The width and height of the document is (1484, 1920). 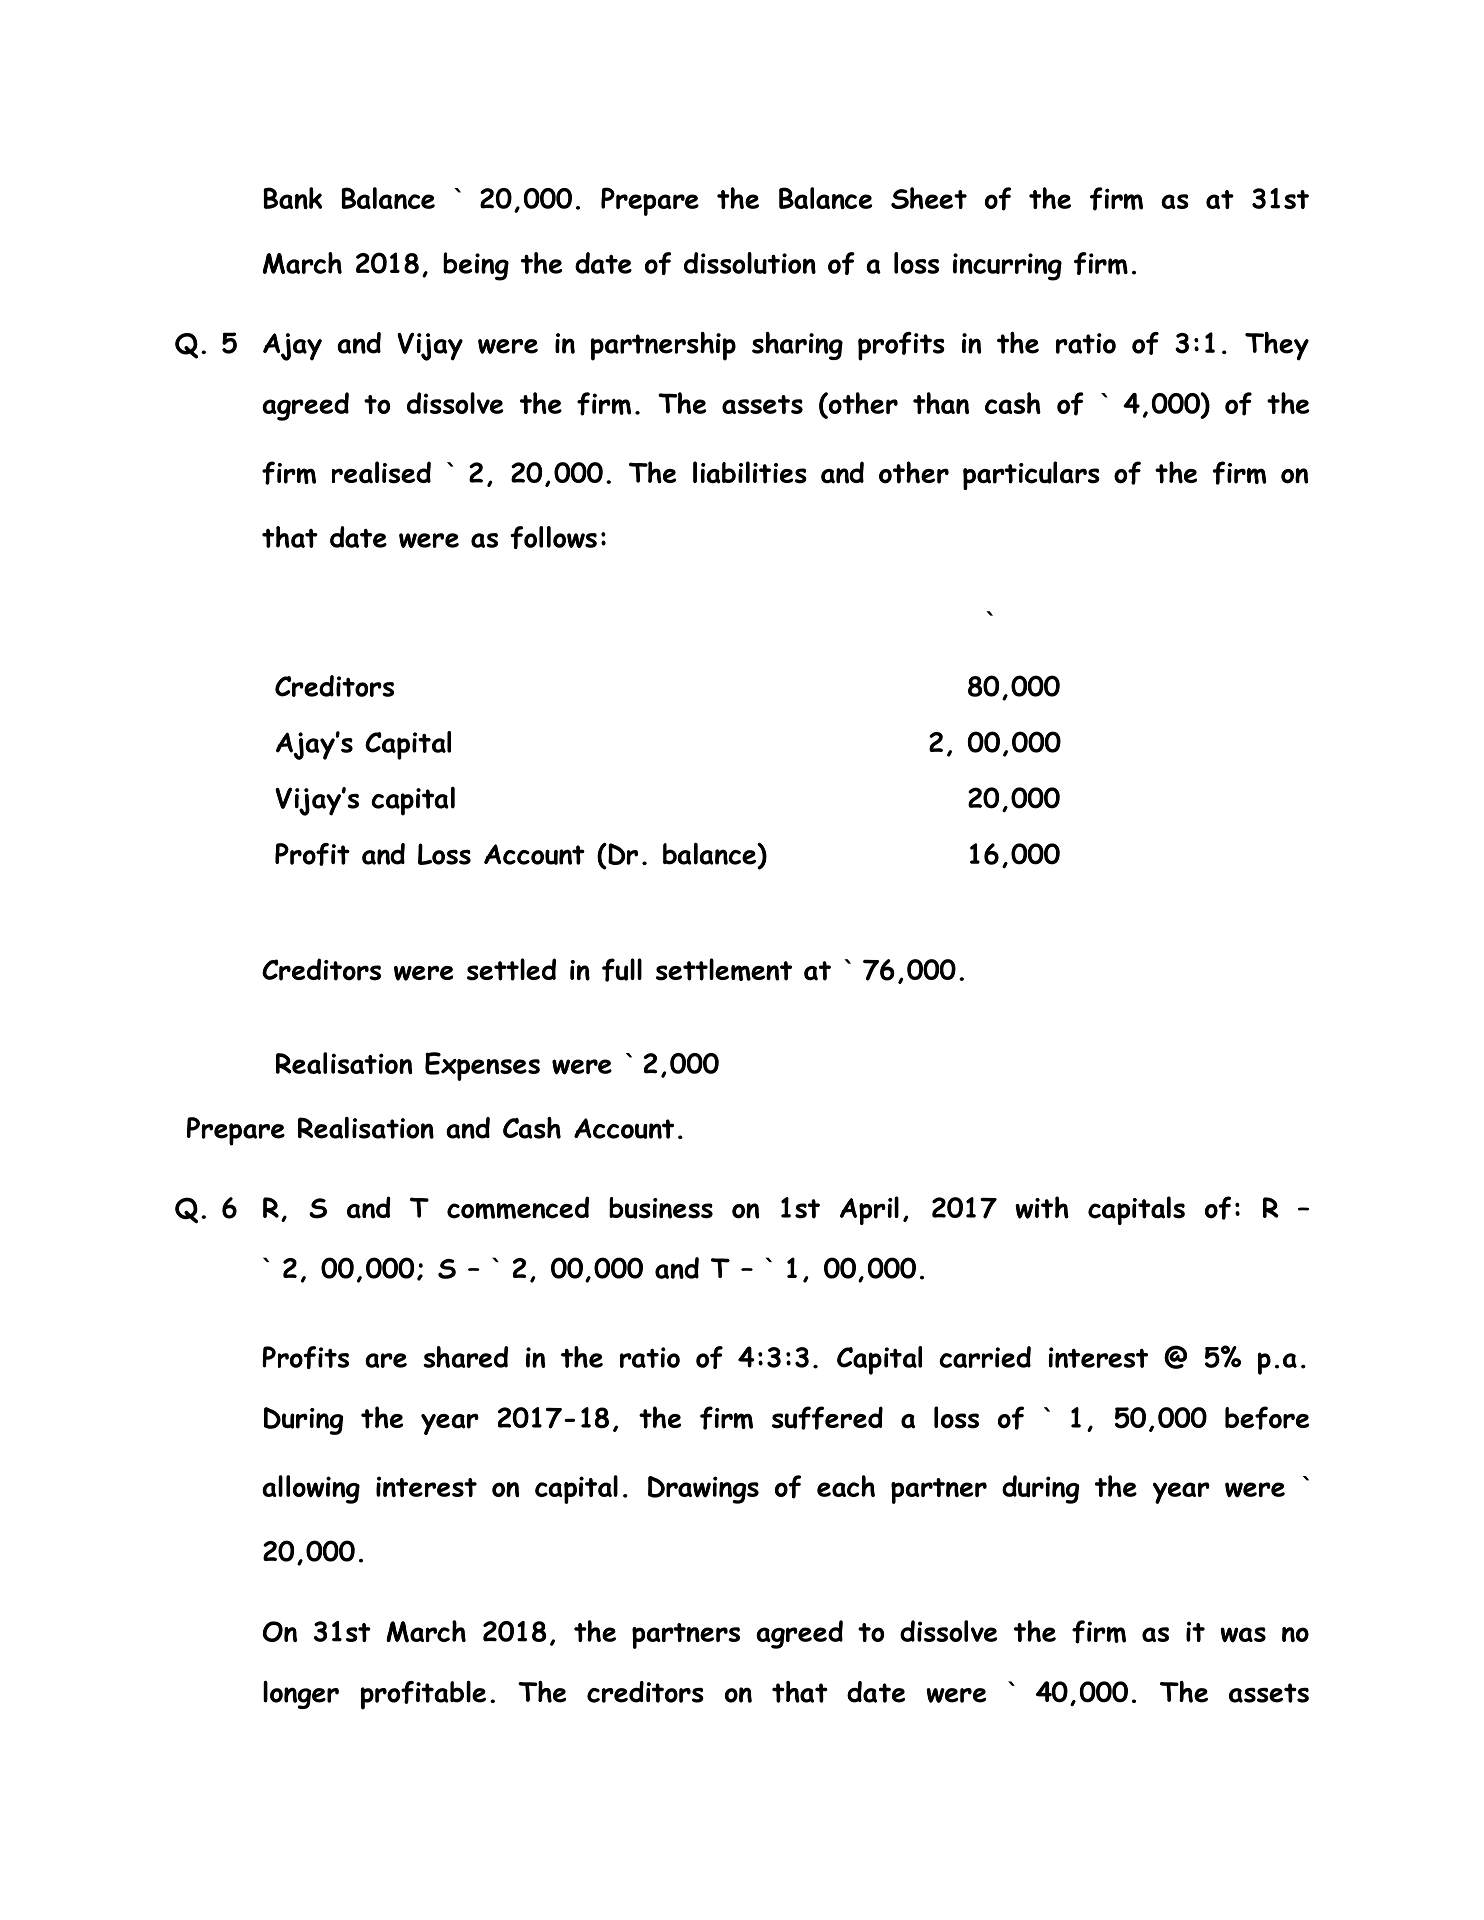 I want to click on being, so click(x=476, y=266).
